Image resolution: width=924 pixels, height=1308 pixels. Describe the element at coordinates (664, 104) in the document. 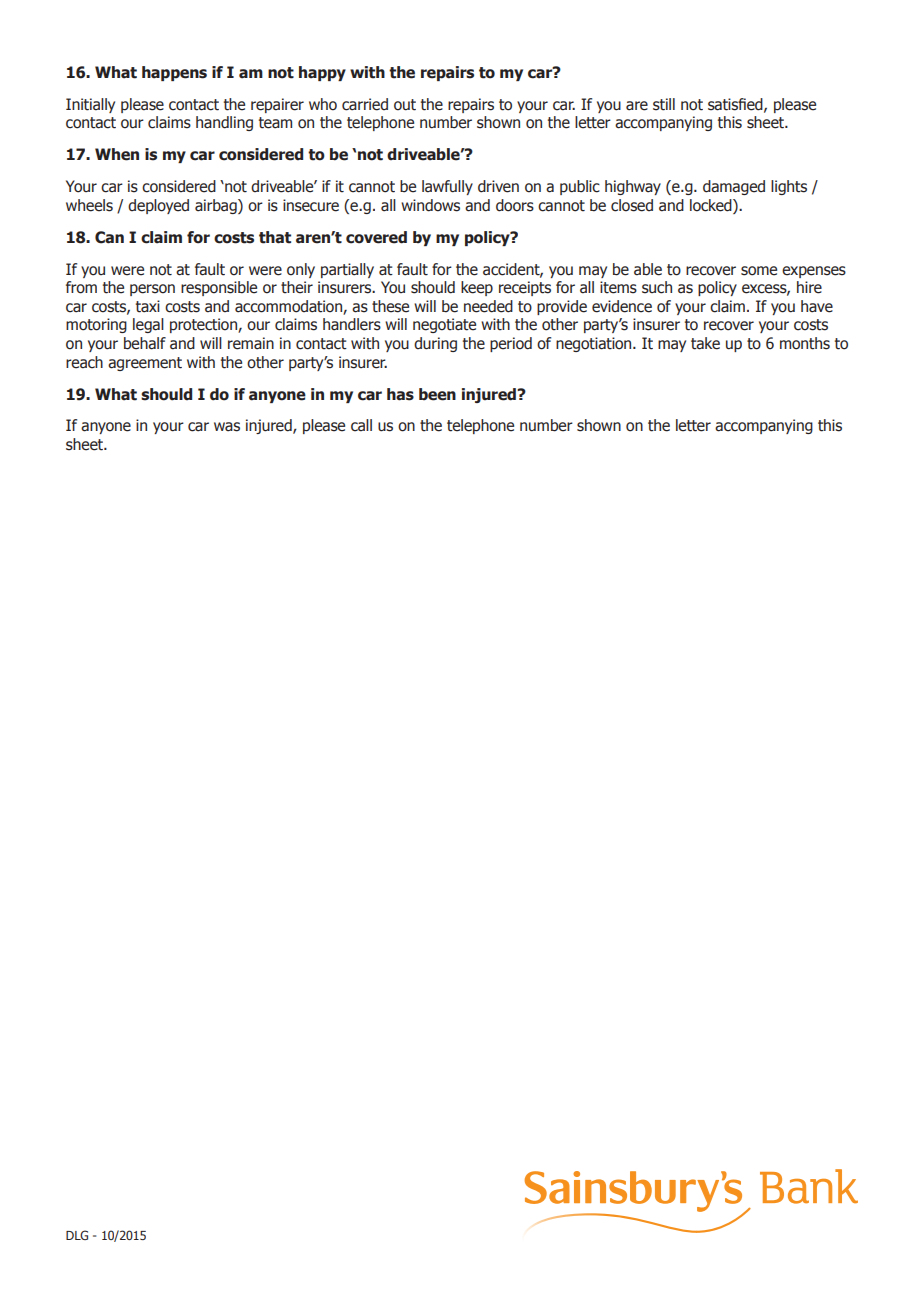

I see `still` at that location.
